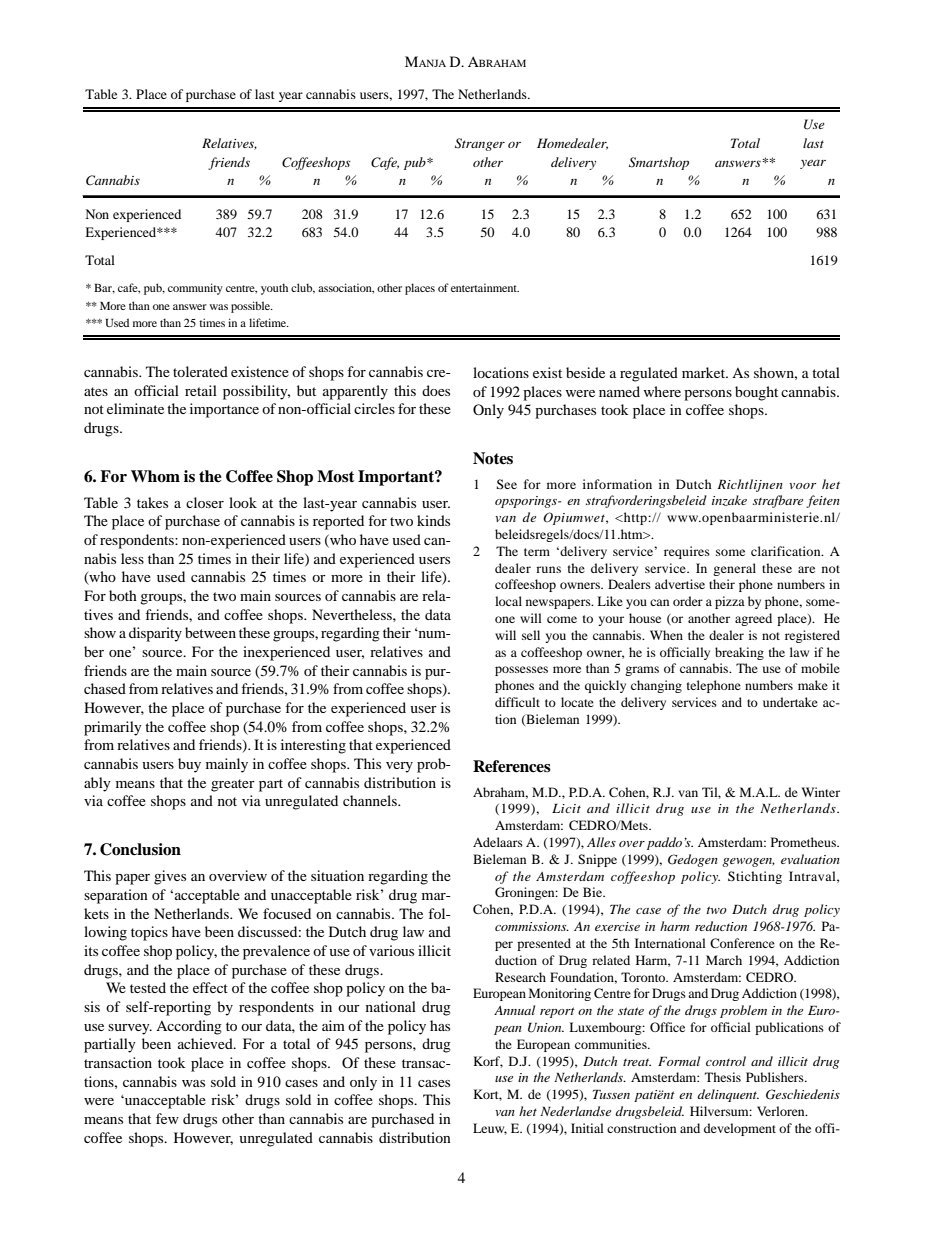 Image resolution: width=952 pixels, height=1233 pixels. Describe the element at coordinates (704, 372) in the screenshot. I see `market` at that location.
